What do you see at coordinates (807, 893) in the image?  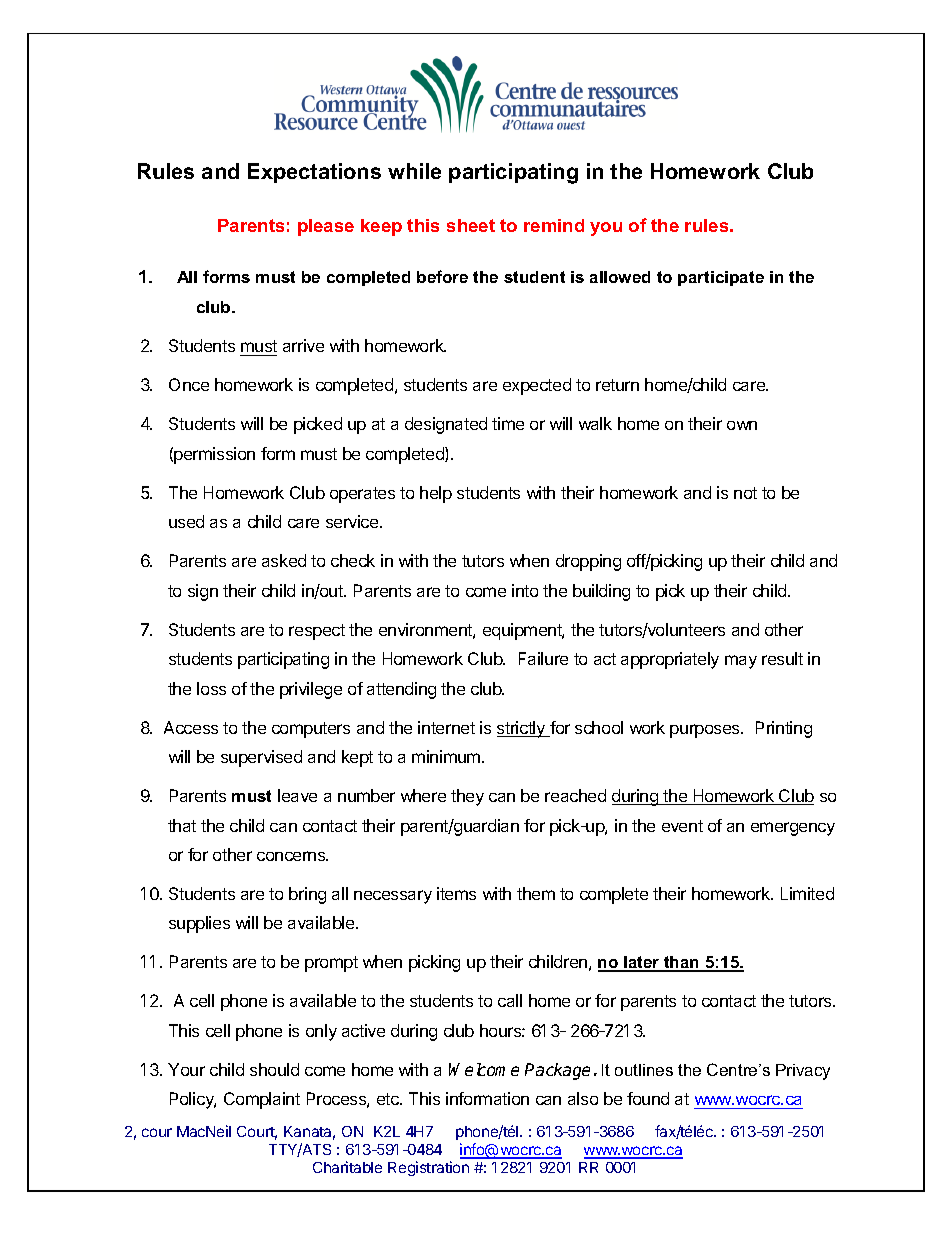 I see `Limited` at bounding box center [807, 893].
